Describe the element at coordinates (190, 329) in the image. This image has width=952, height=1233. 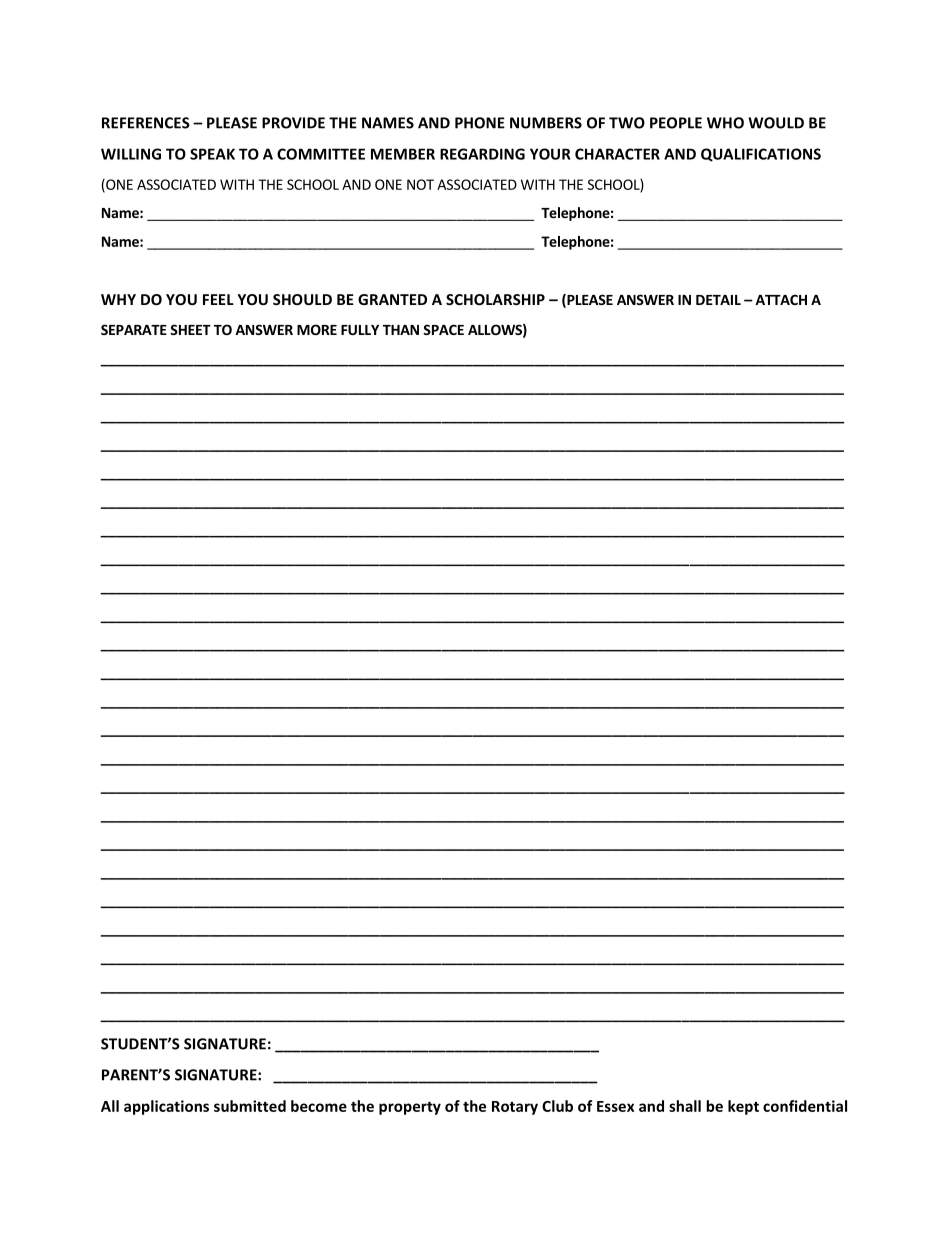
I see `SHEET` at that location.
